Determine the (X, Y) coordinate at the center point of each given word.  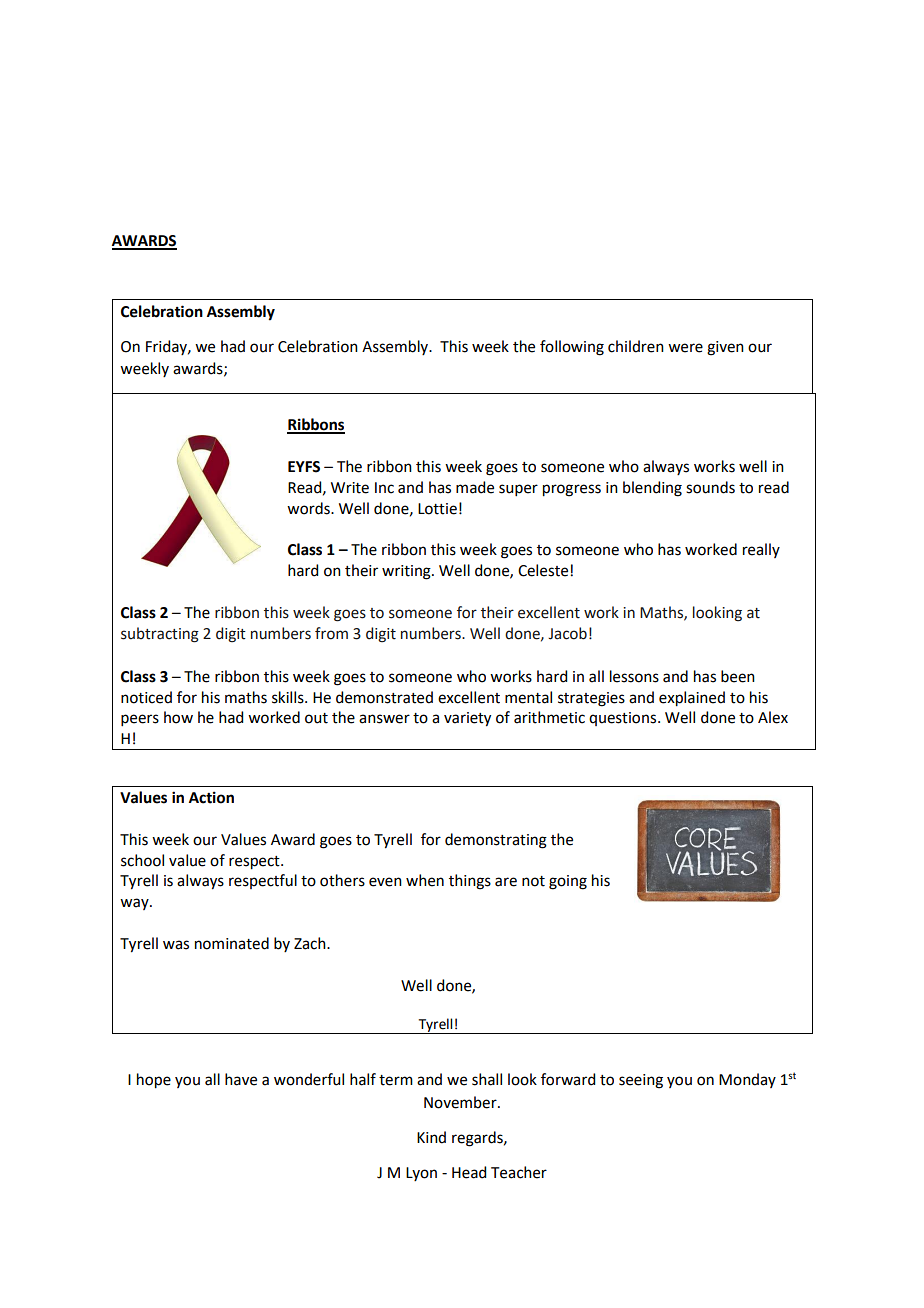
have (241, 1079)
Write (350, 488)
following (572, 348)
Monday (747, 1080)
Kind (431, 1137)
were (685, 348)
